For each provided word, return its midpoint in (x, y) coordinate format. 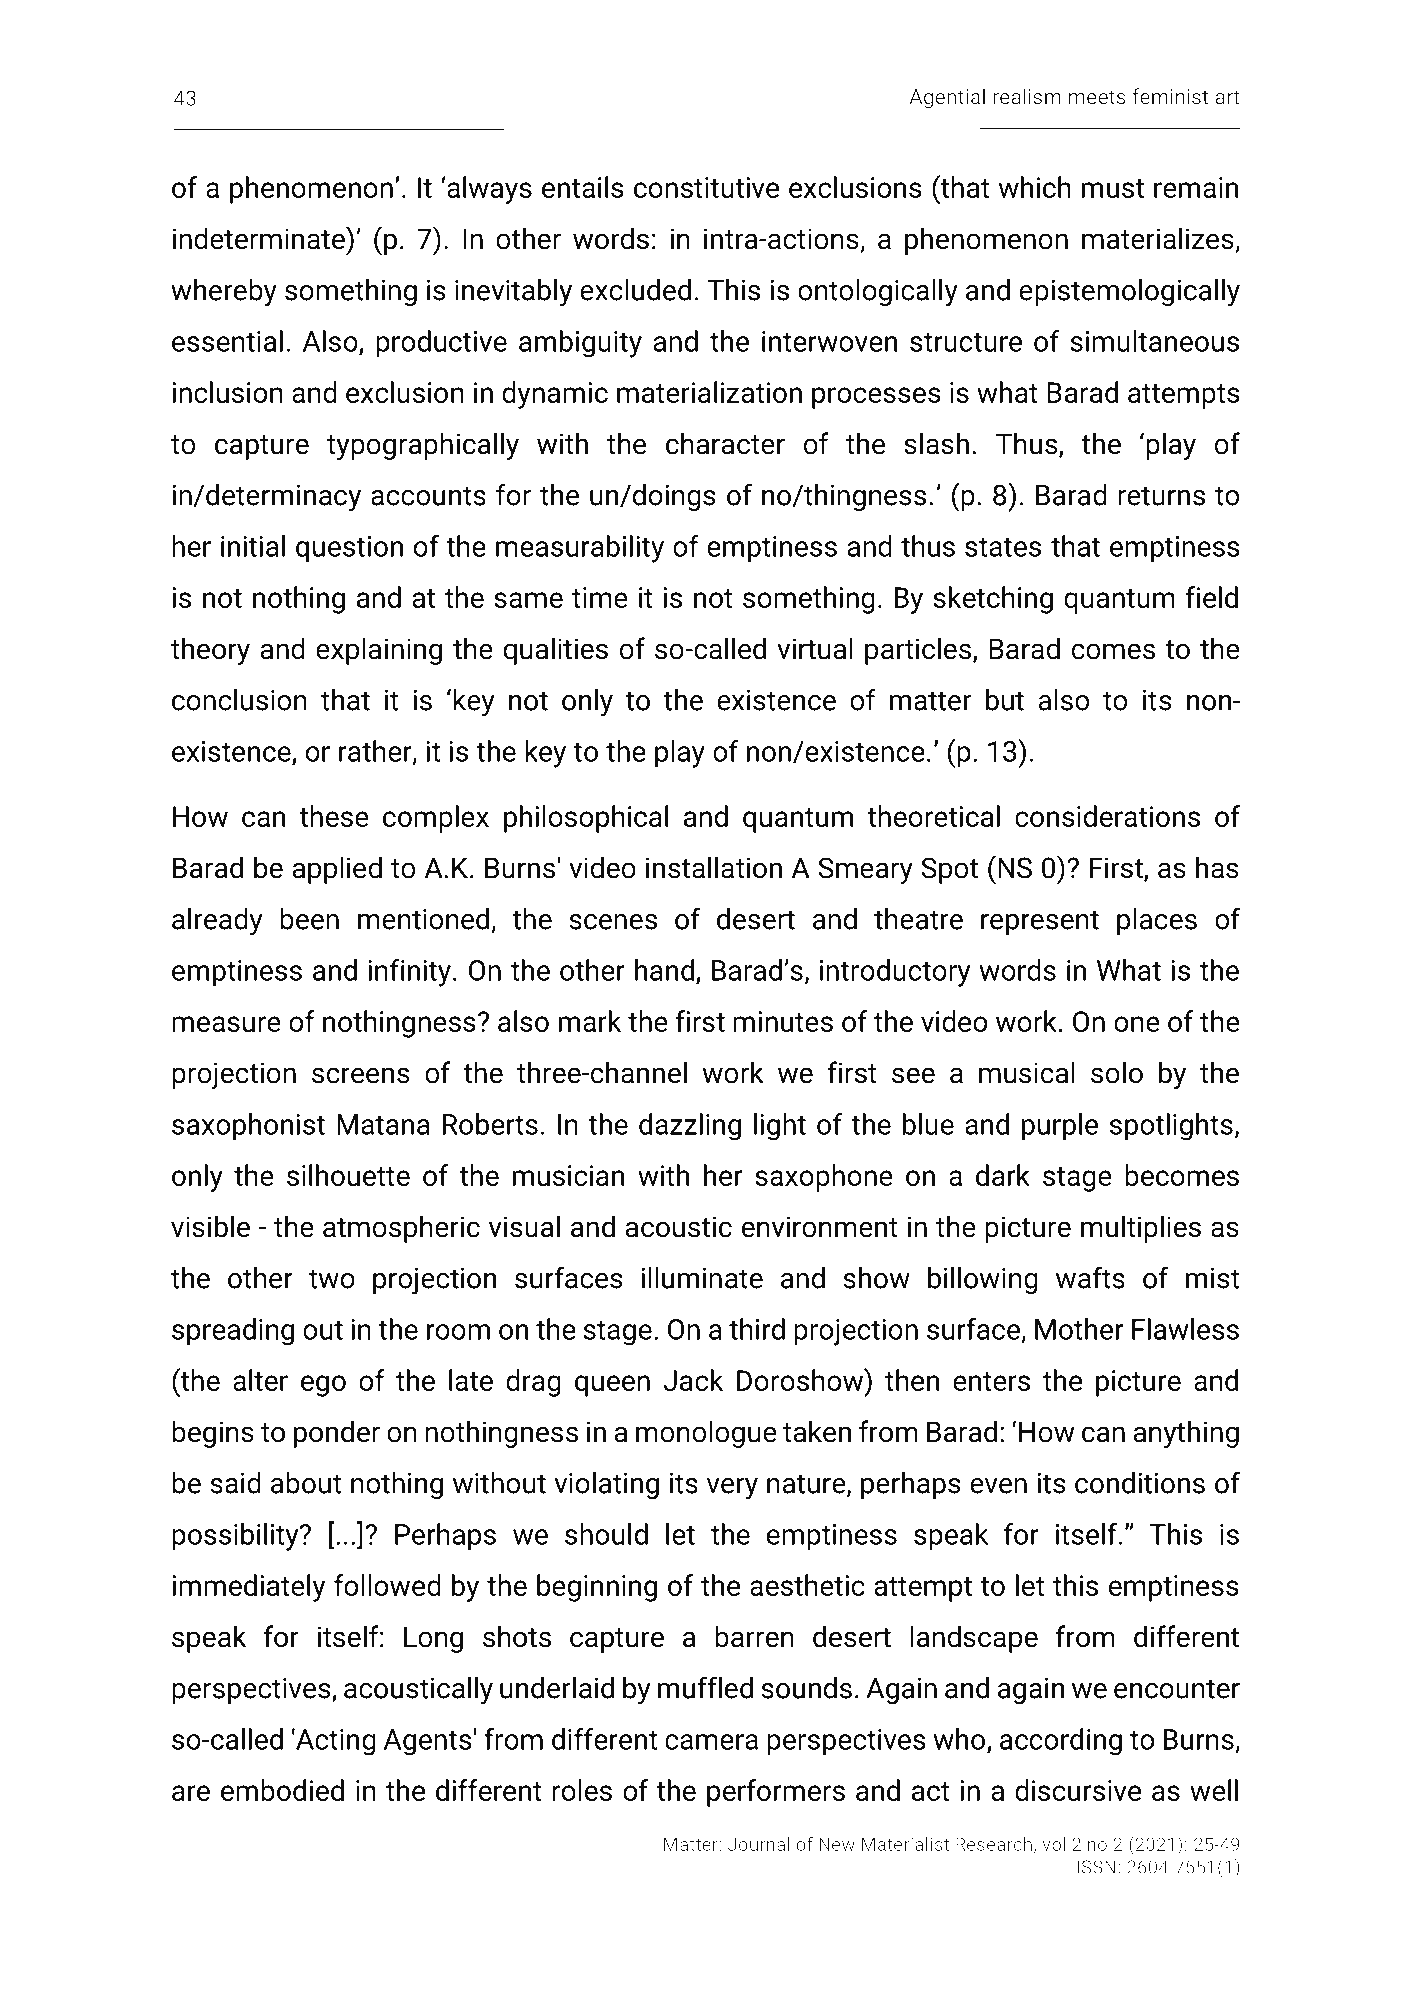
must (1113, 188)
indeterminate (260, 238)
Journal (759, 1844)
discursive (1078, 1790)
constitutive (706, 187)
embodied (282, 1790)
